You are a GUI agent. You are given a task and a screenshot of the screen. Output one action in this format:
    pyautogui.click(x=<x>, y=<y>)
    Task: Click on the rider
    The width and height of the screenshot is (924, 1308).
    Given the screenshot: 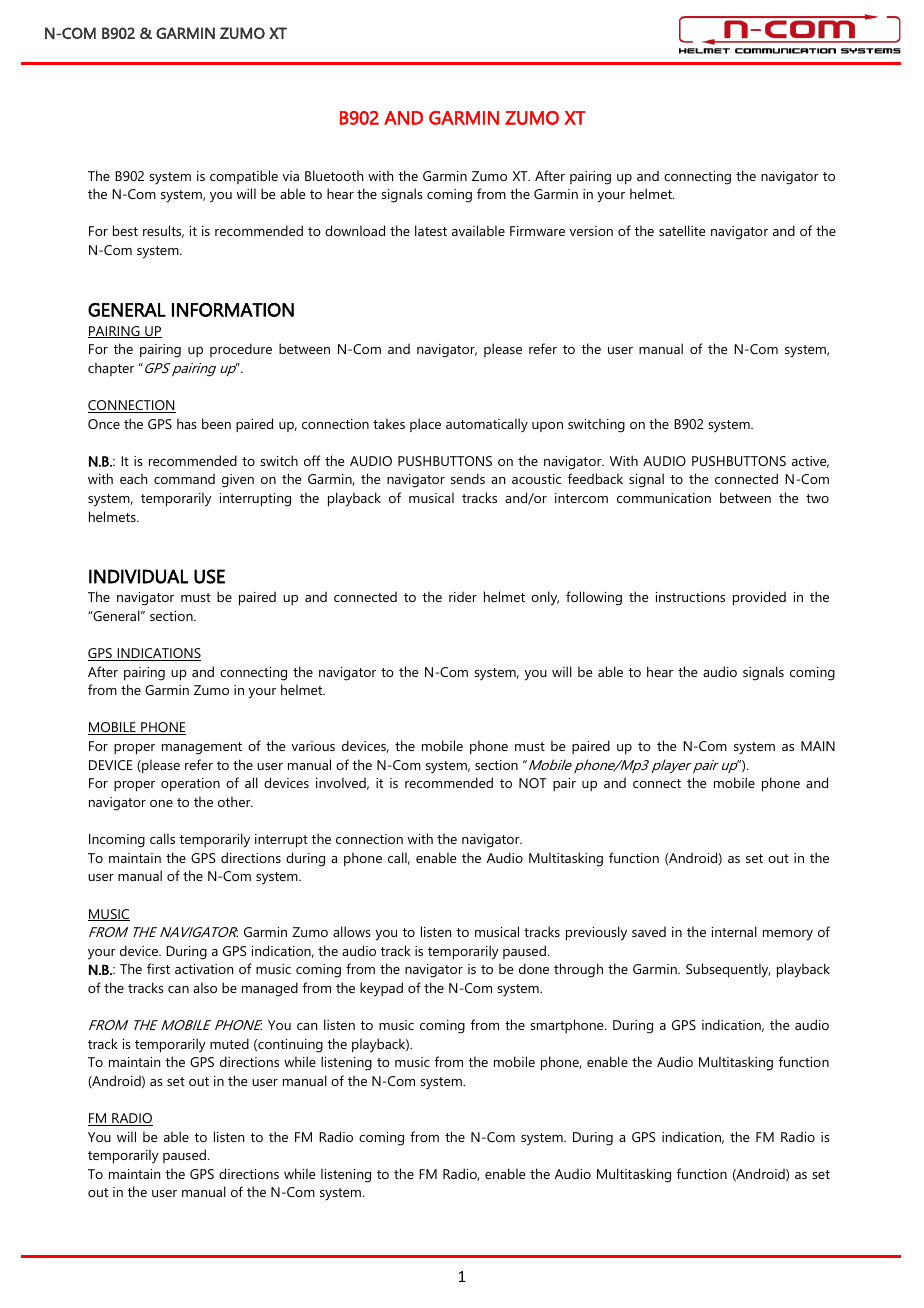 What is the action you would take?
    pyautogui.click(x=463, y=596)
